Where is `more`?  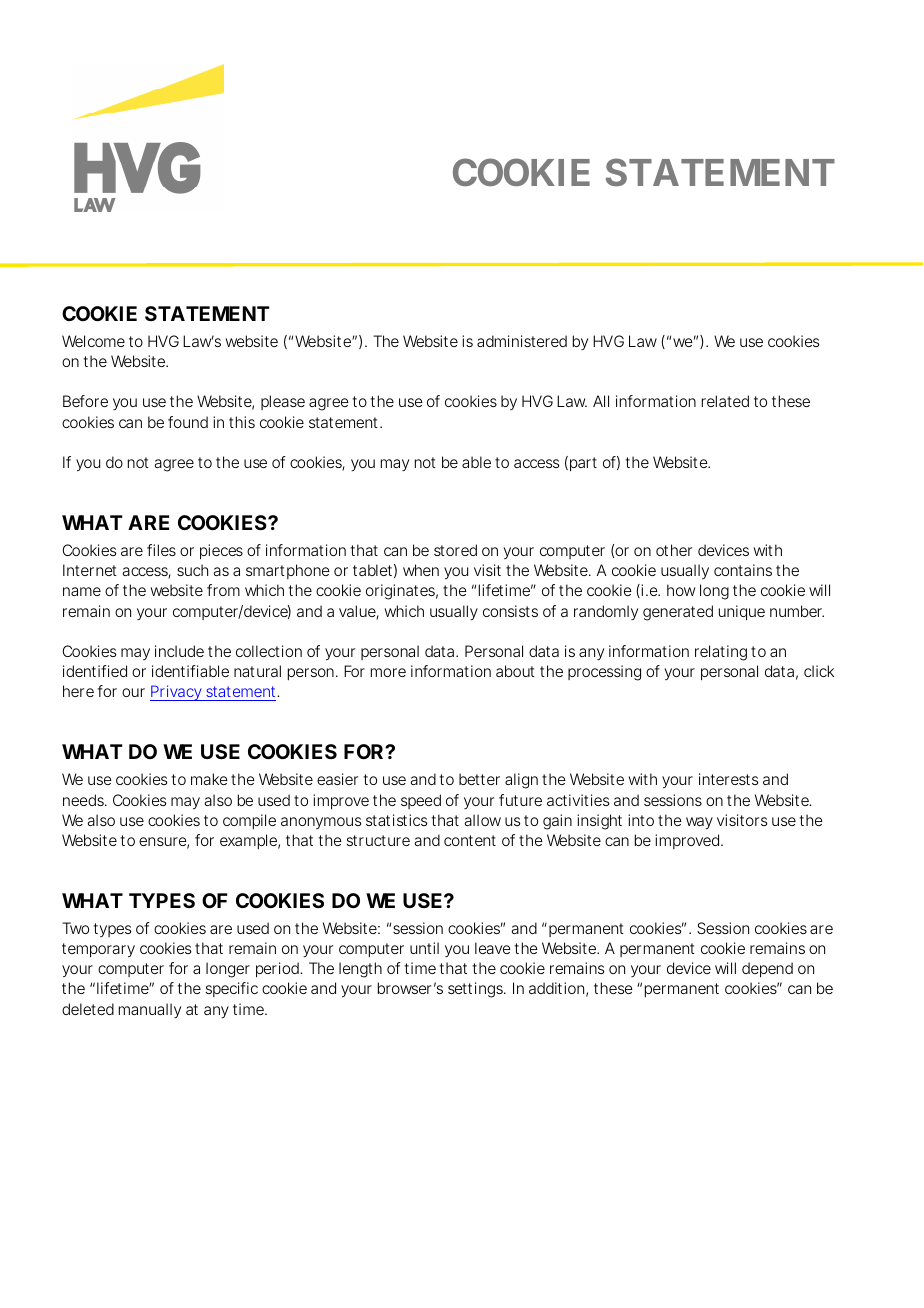 more is located at coordinates (388, 672).
